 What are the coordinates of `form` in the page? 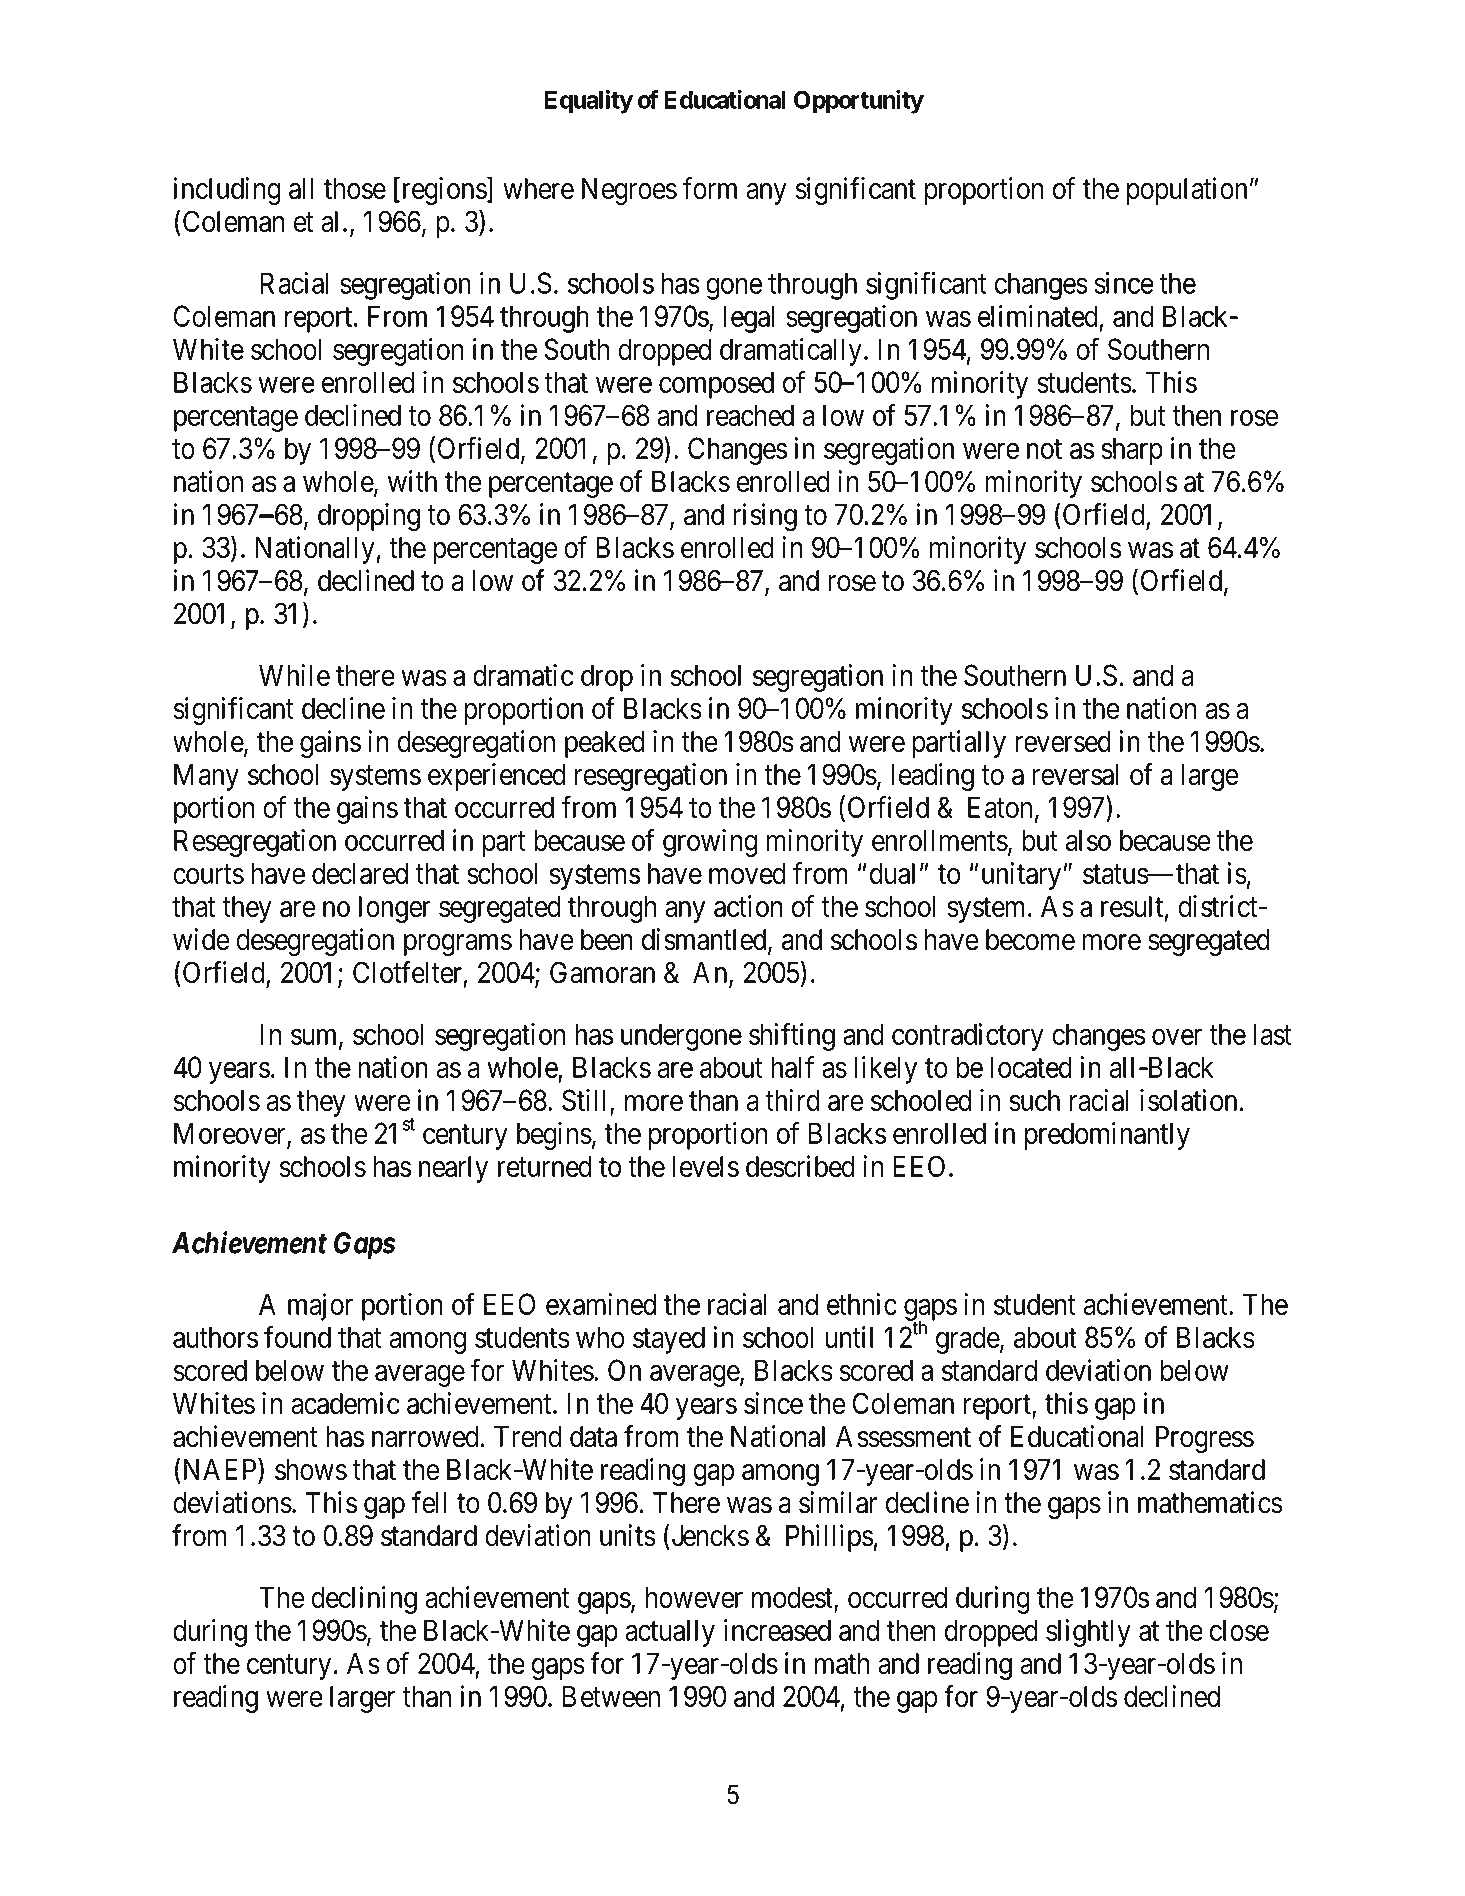 It's located at (710, 188).
